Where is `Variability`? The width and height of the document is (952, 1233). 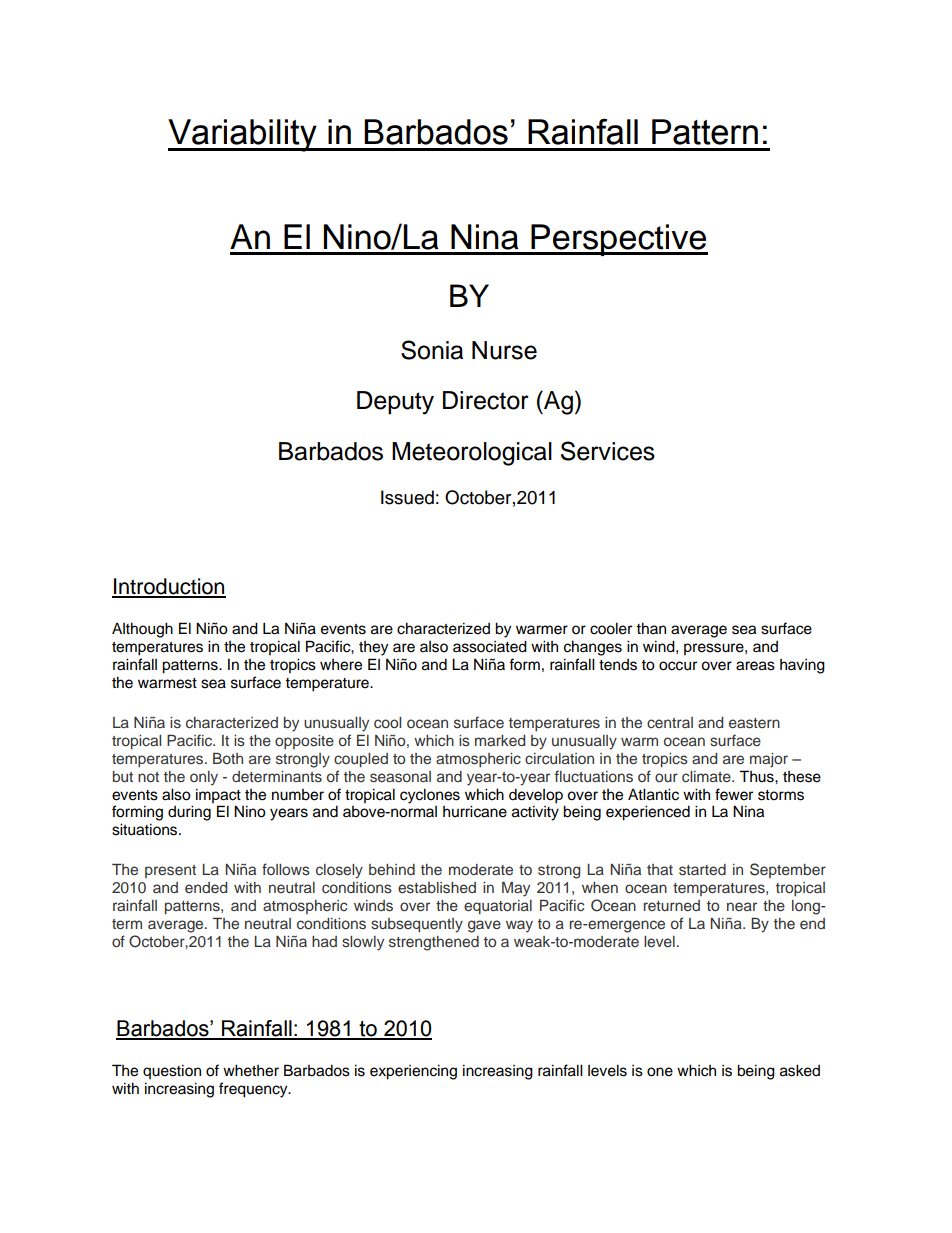 Variability is located at coordinates (243, 135).
